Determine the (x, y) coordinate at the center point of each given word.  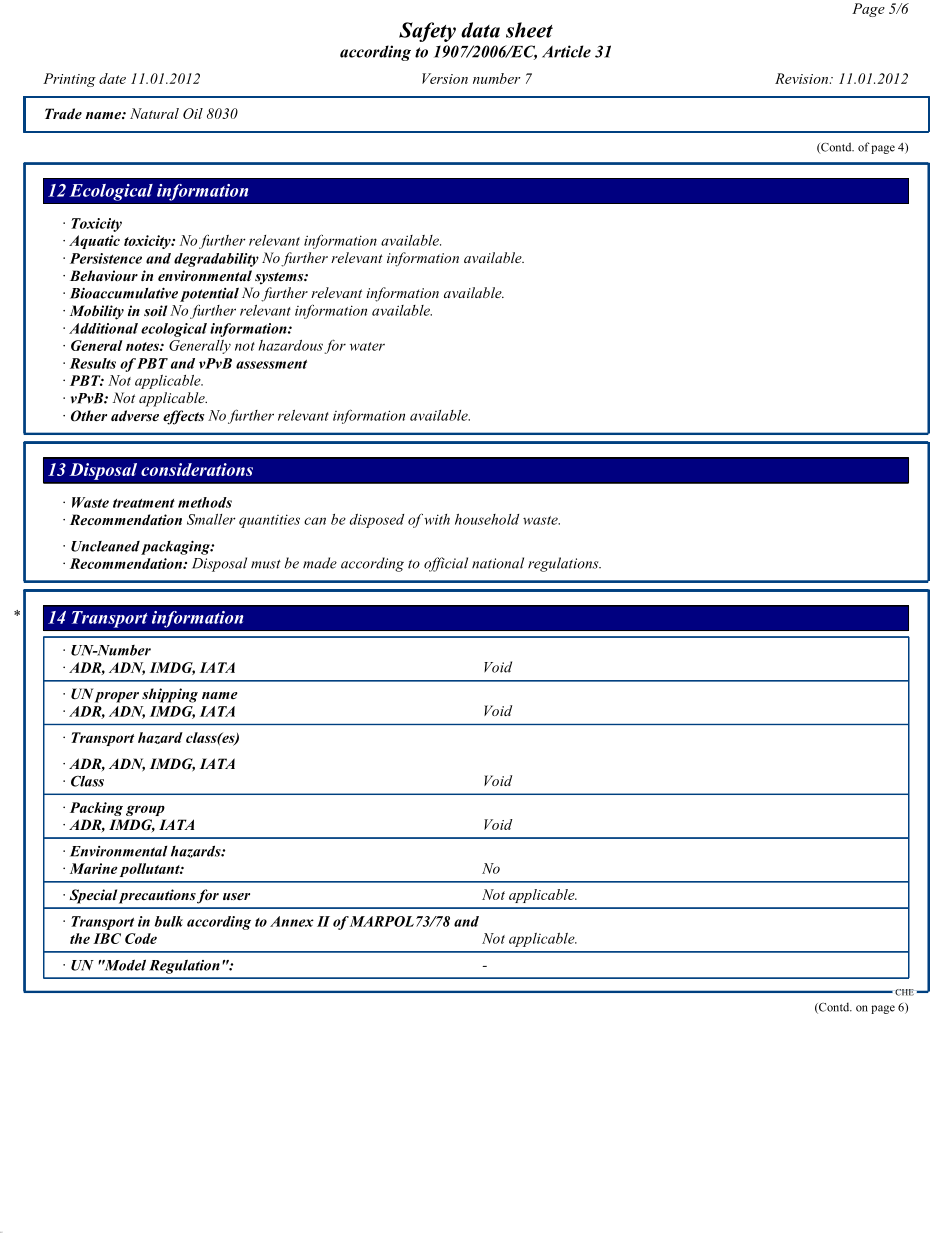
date (112, 78)
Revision (803, 78)
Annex (292, 921)
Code (141, 938)
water (367, 346)
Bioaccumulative (124, 293)
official (446, 564)
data (480, 30)
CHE (904, 992)
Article (566, 51)
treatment (144, 503)
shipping (170, 695)
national (498, 563)
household (487, 519)
